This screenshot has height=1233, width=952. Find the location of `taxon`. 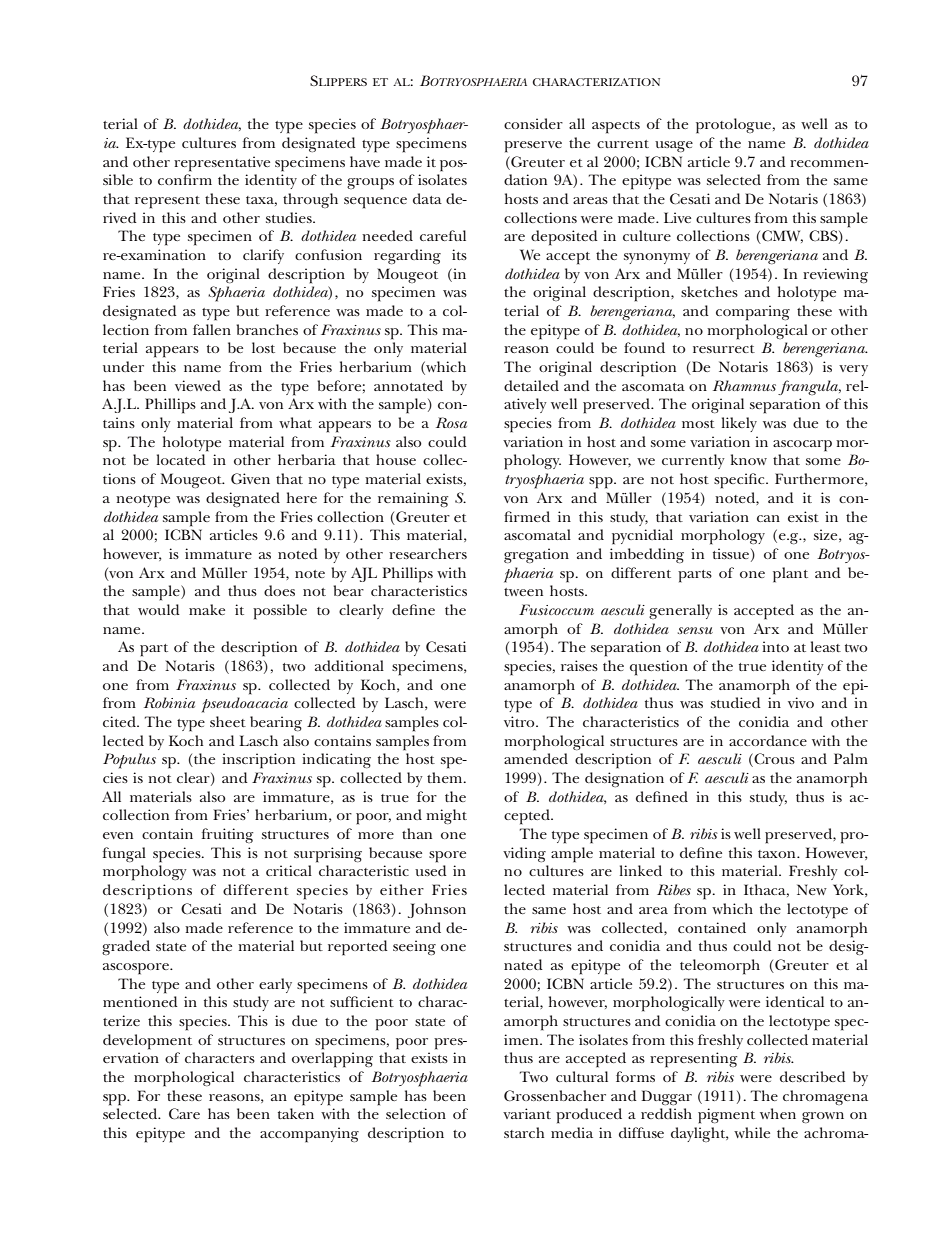

taxon is located at coordinates (778, 854).
